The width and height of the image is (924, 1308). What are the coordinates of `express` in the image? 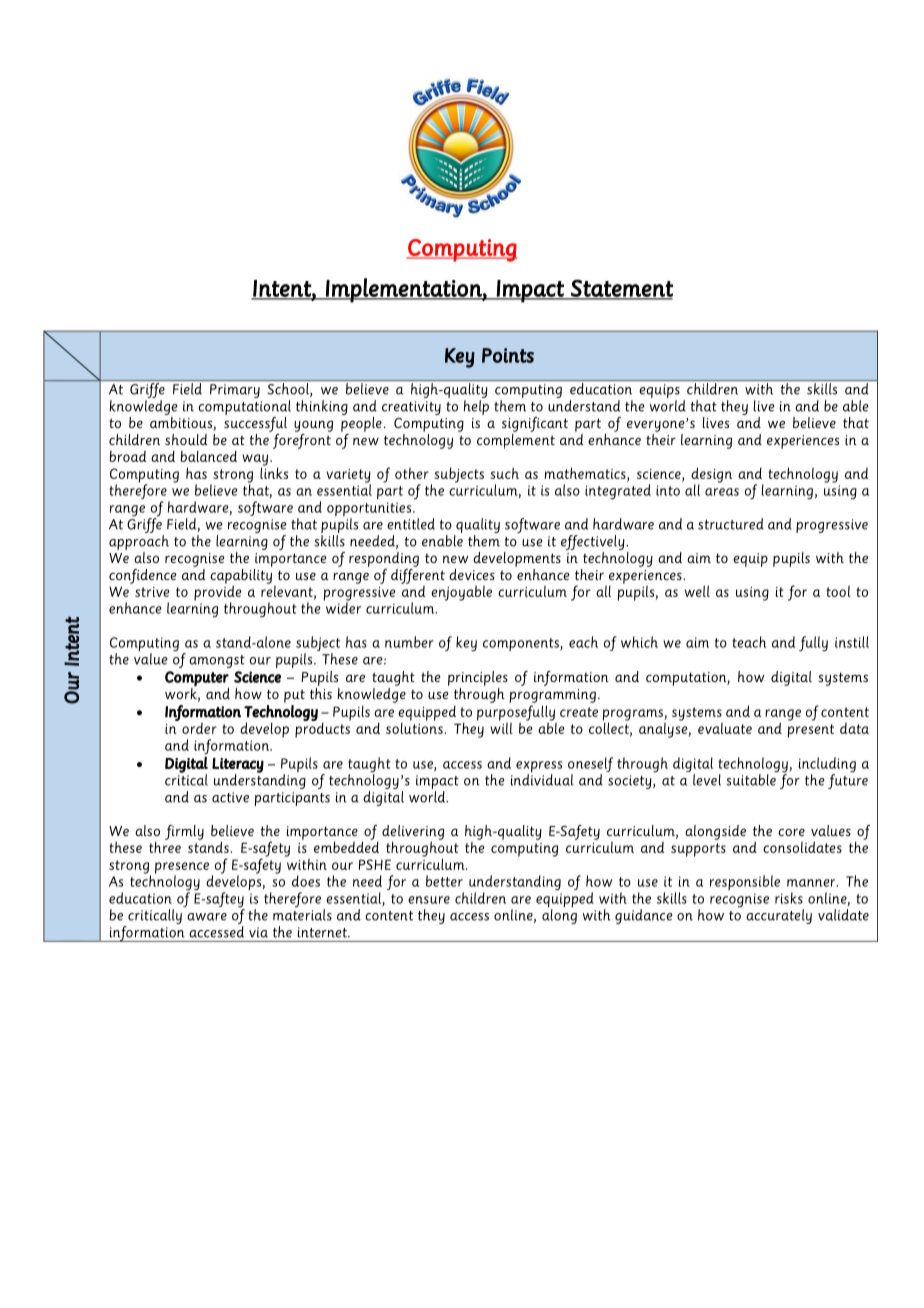 It's located at (539, 768).
